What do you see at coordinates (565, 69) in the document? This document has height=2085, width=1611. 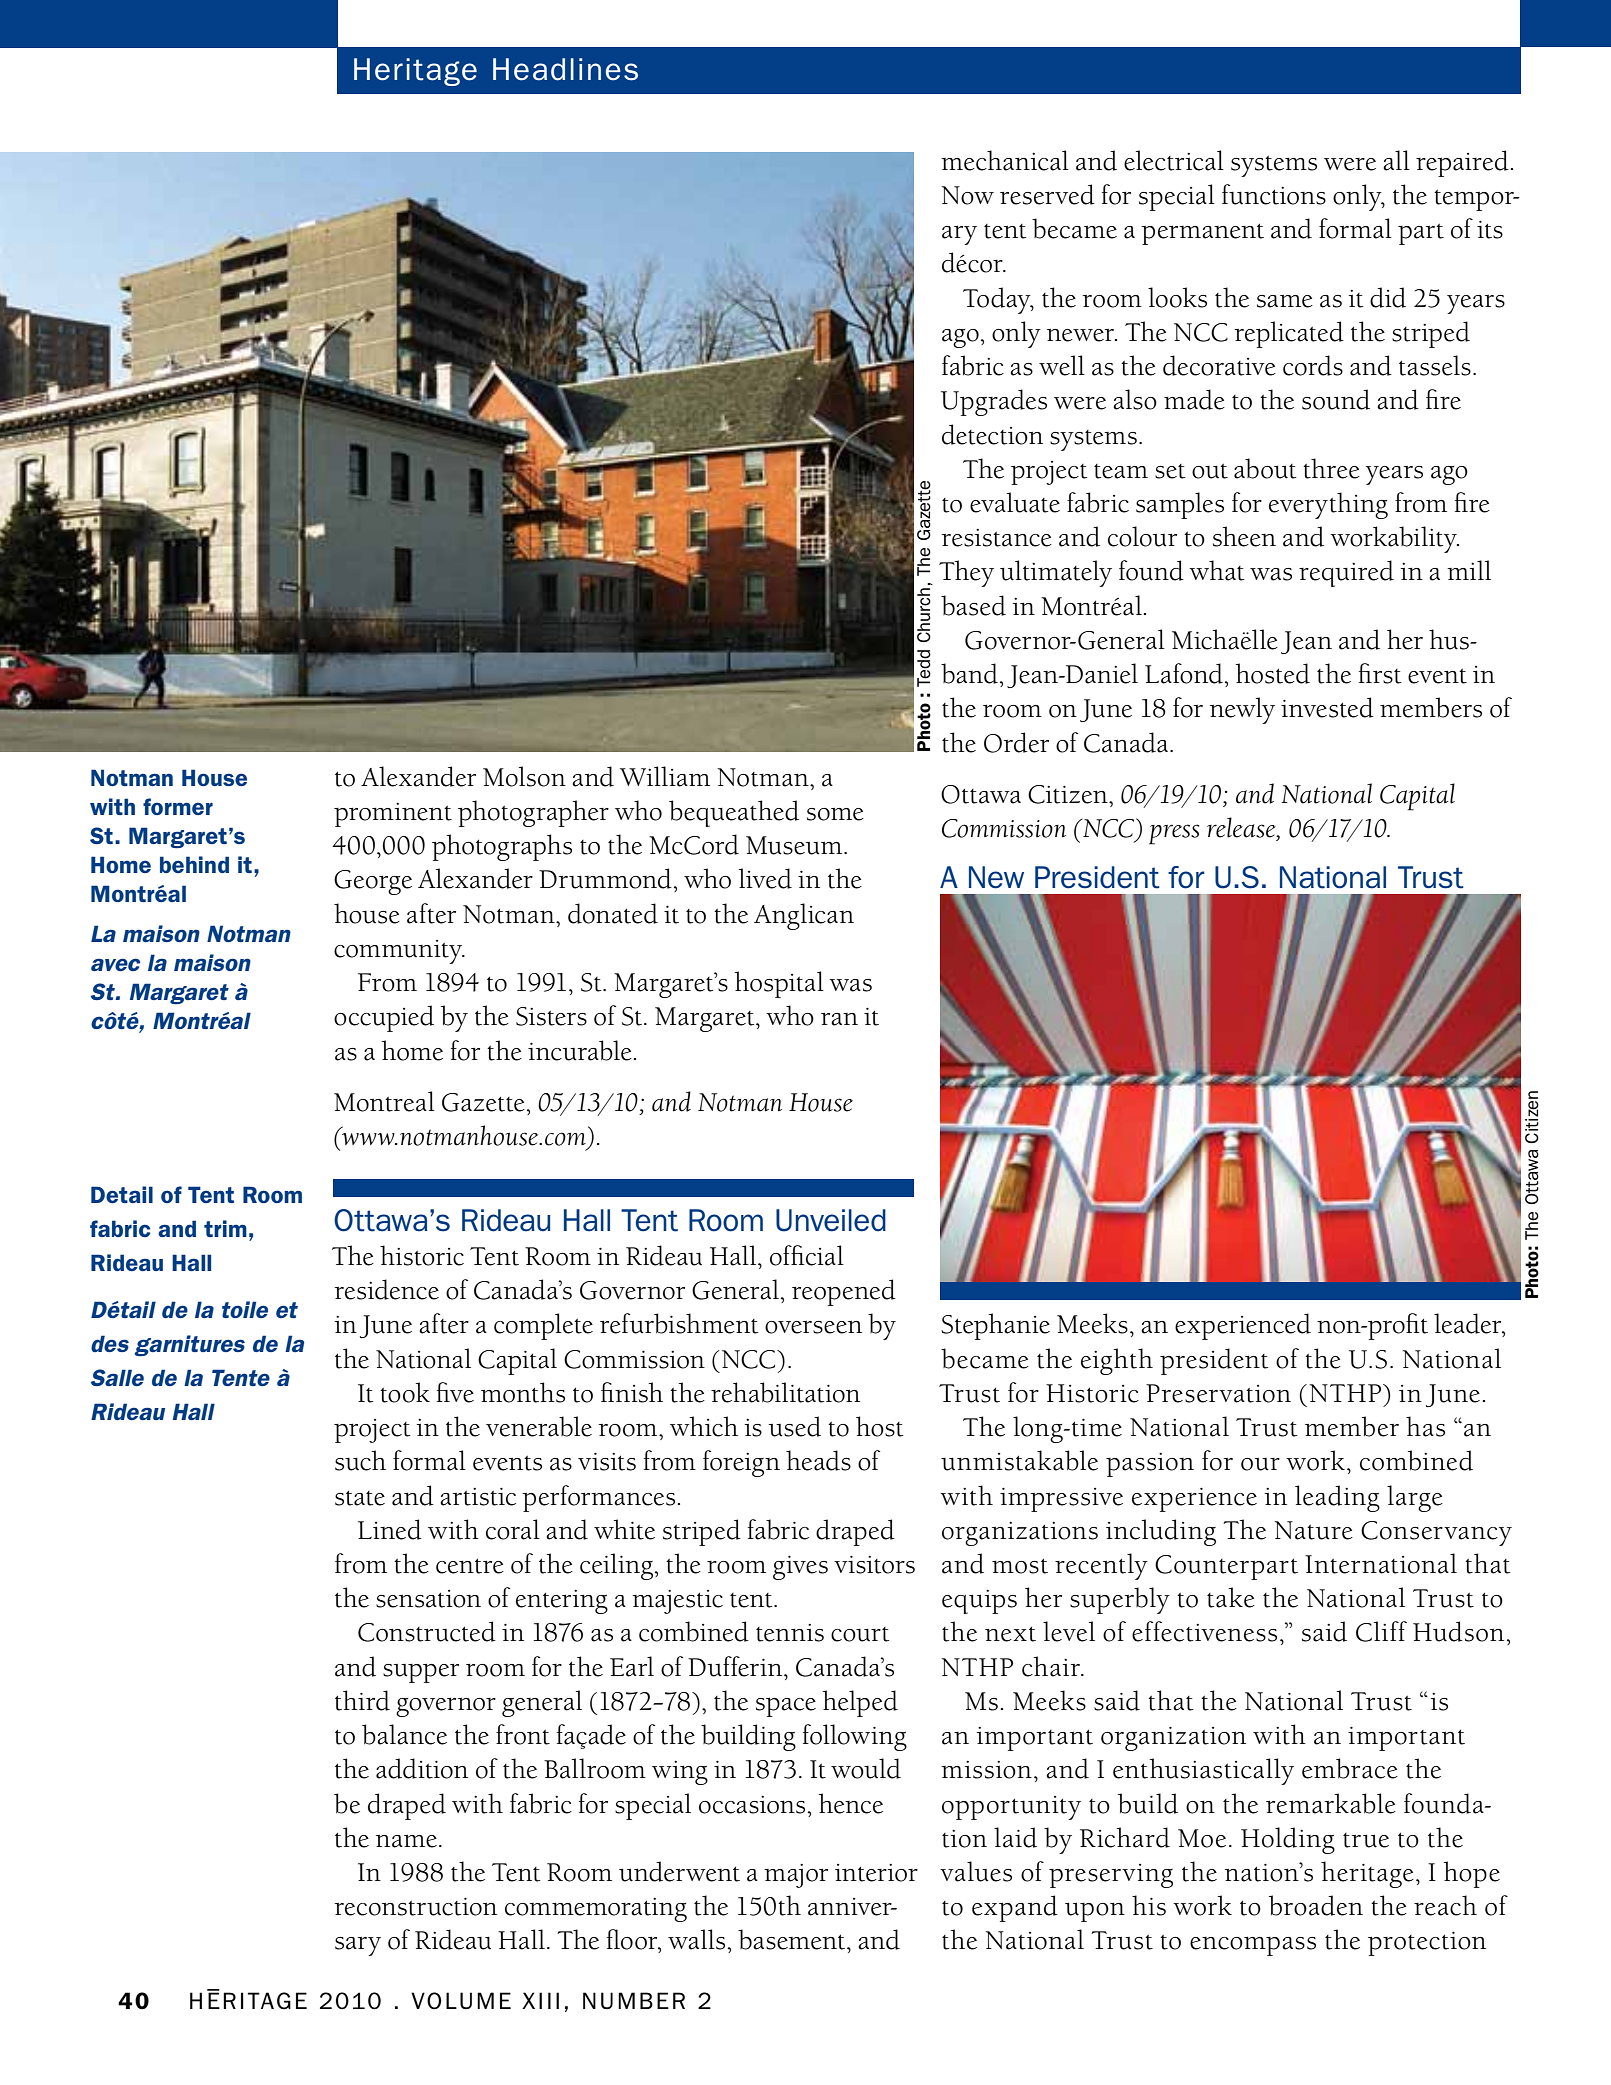 I see `Headlines` at bounding box center [565, 69].
